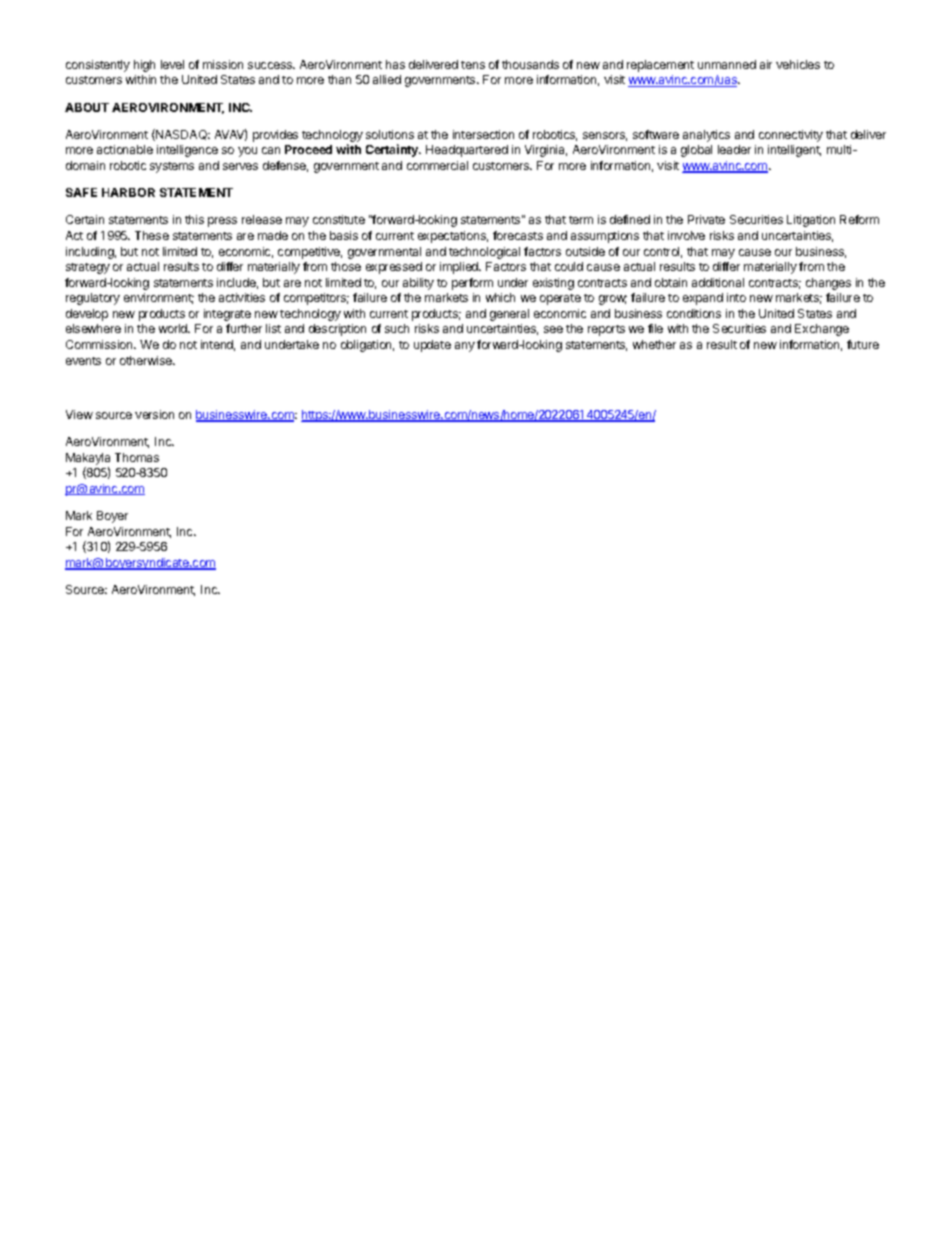  Describe the element at coordinates (465, 347) in the screenshot. I see `any` at that location.
